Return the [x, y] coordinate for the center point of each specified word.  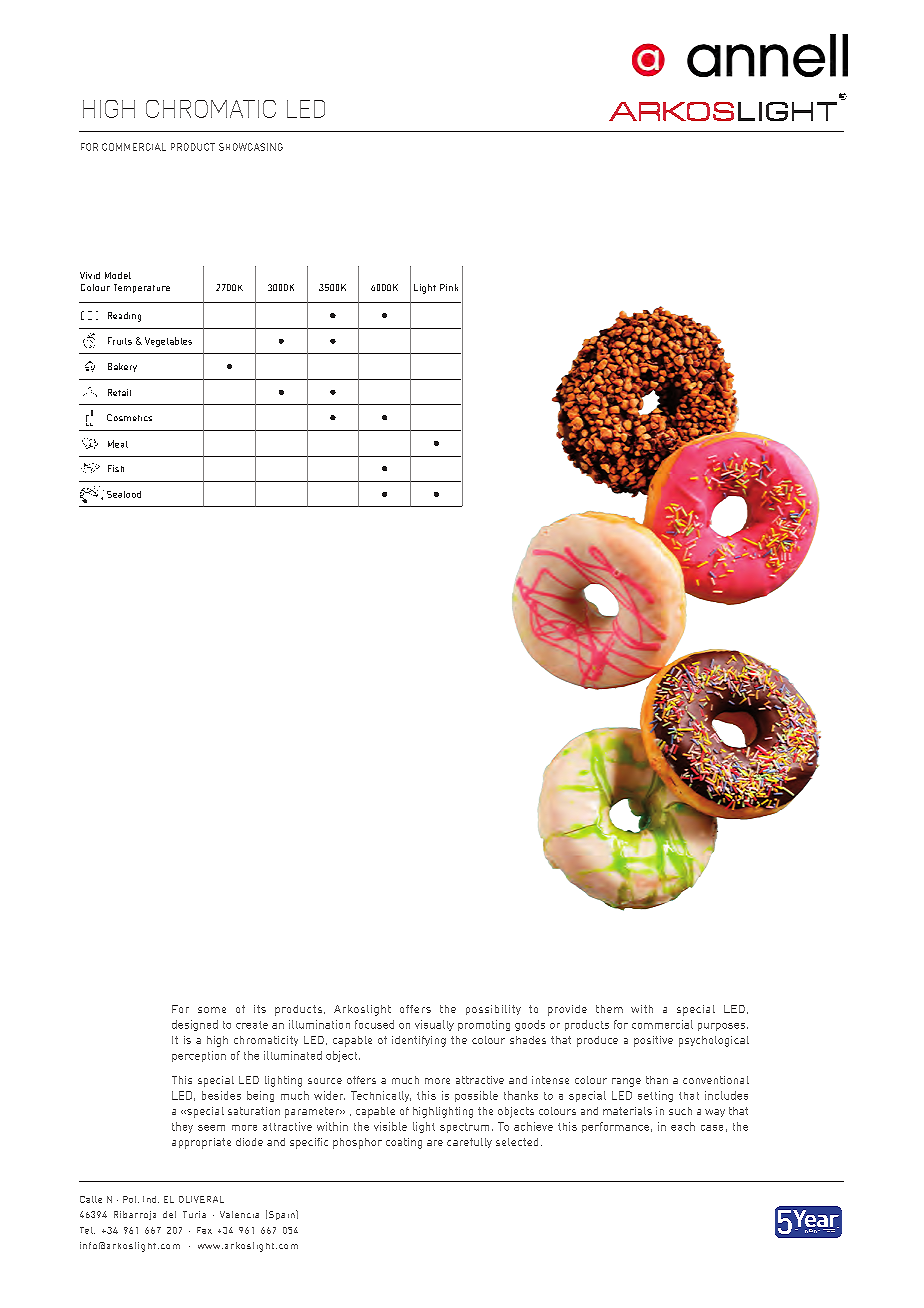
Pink [449, 287]
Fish [116, 468]
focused [374, 1024]
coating [404, 1143]
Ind [151, 1199]
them [609, 1009]
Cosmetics [129, 417]
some [212, 1010]
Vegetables [168, 342]
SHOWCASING [251, 147]
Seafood [124, 494]
